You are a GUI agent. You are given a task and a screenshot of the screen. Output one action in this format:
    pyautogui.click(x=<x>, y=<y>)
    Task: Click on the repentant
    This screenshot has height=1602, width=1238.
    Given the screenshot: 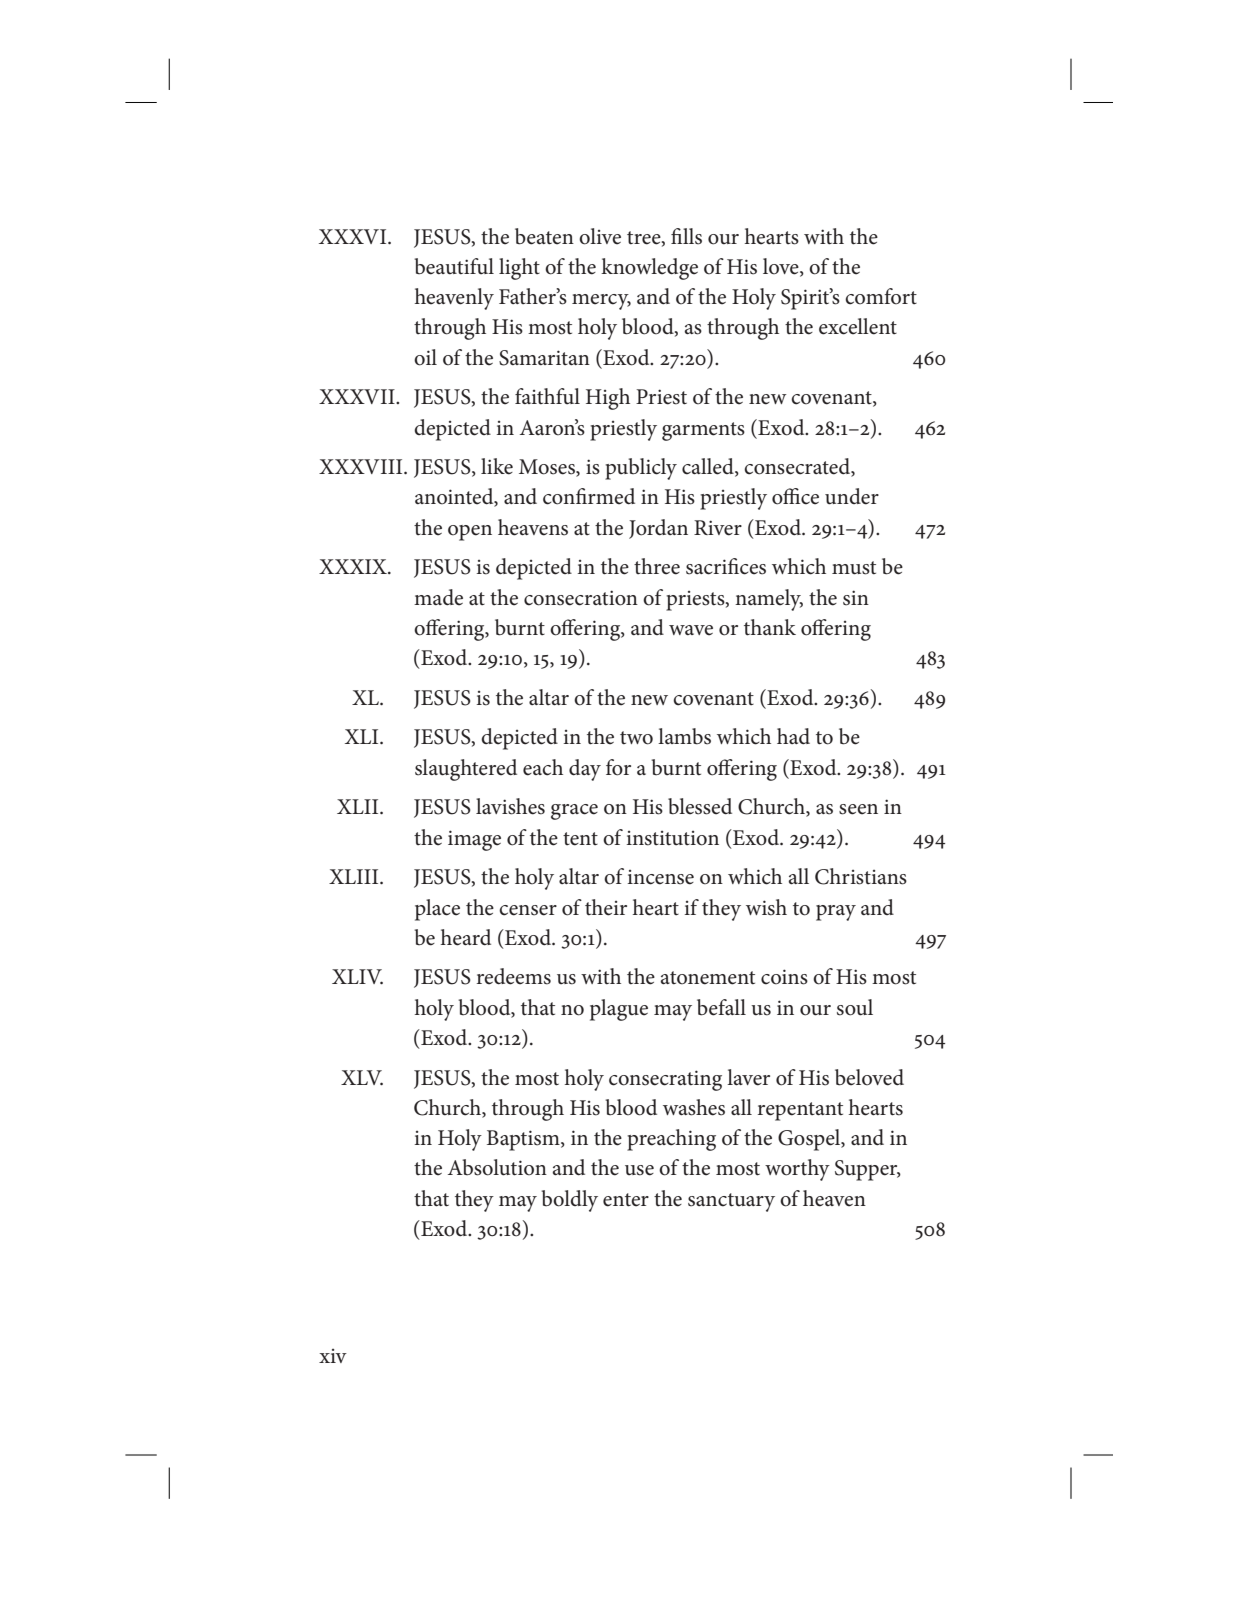 What is the action you would take?
    pyautogui.click(x=800, y=1111)
